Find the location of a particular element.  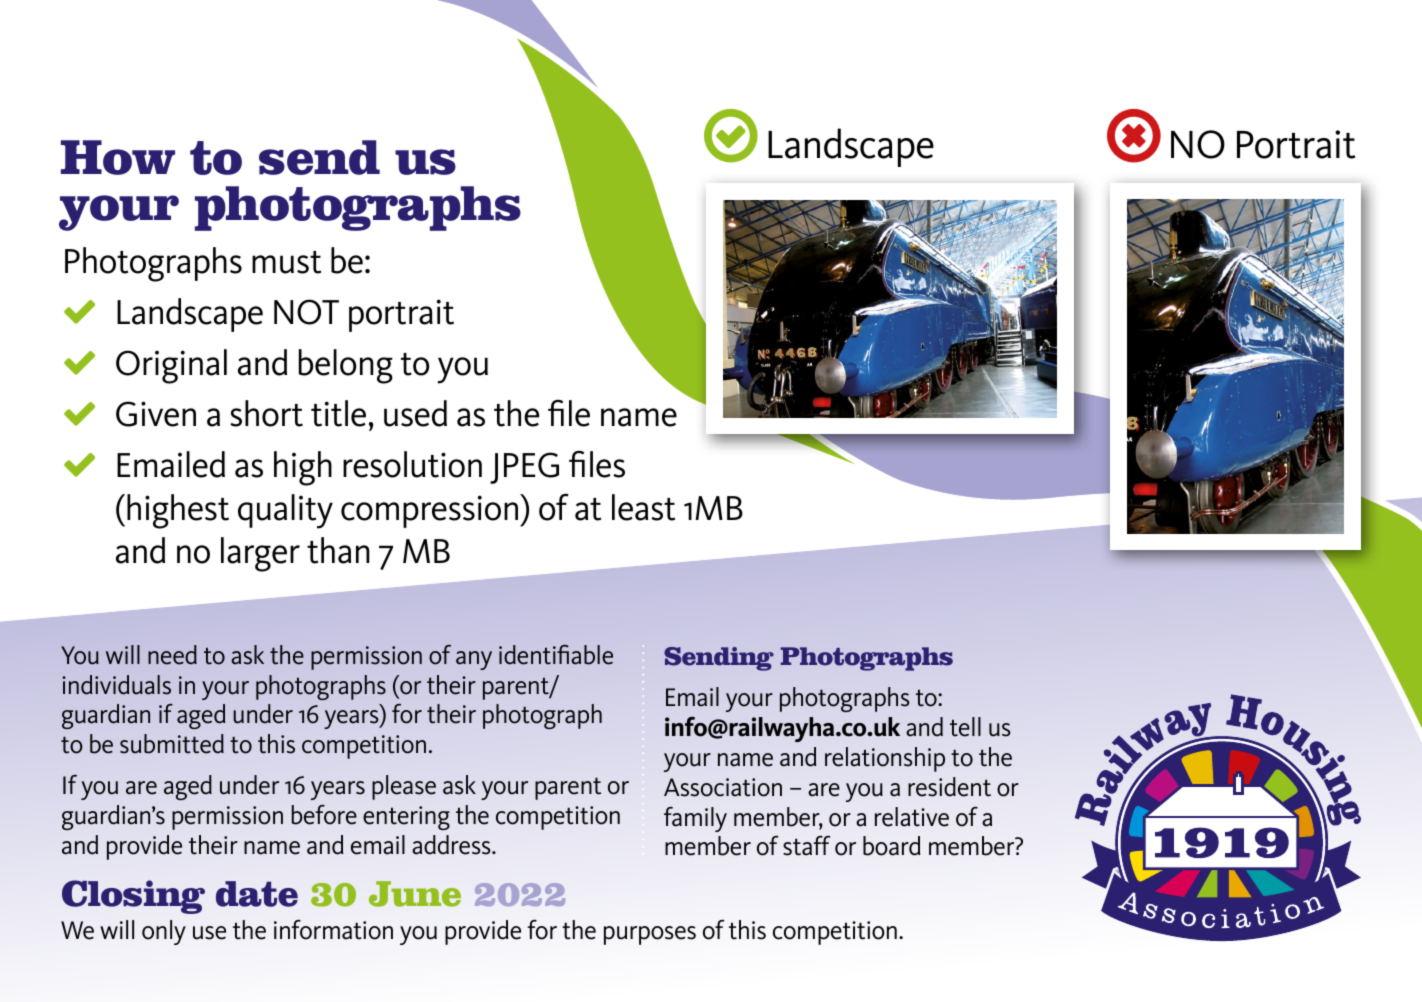

date is located at coordinates (257, 894).
